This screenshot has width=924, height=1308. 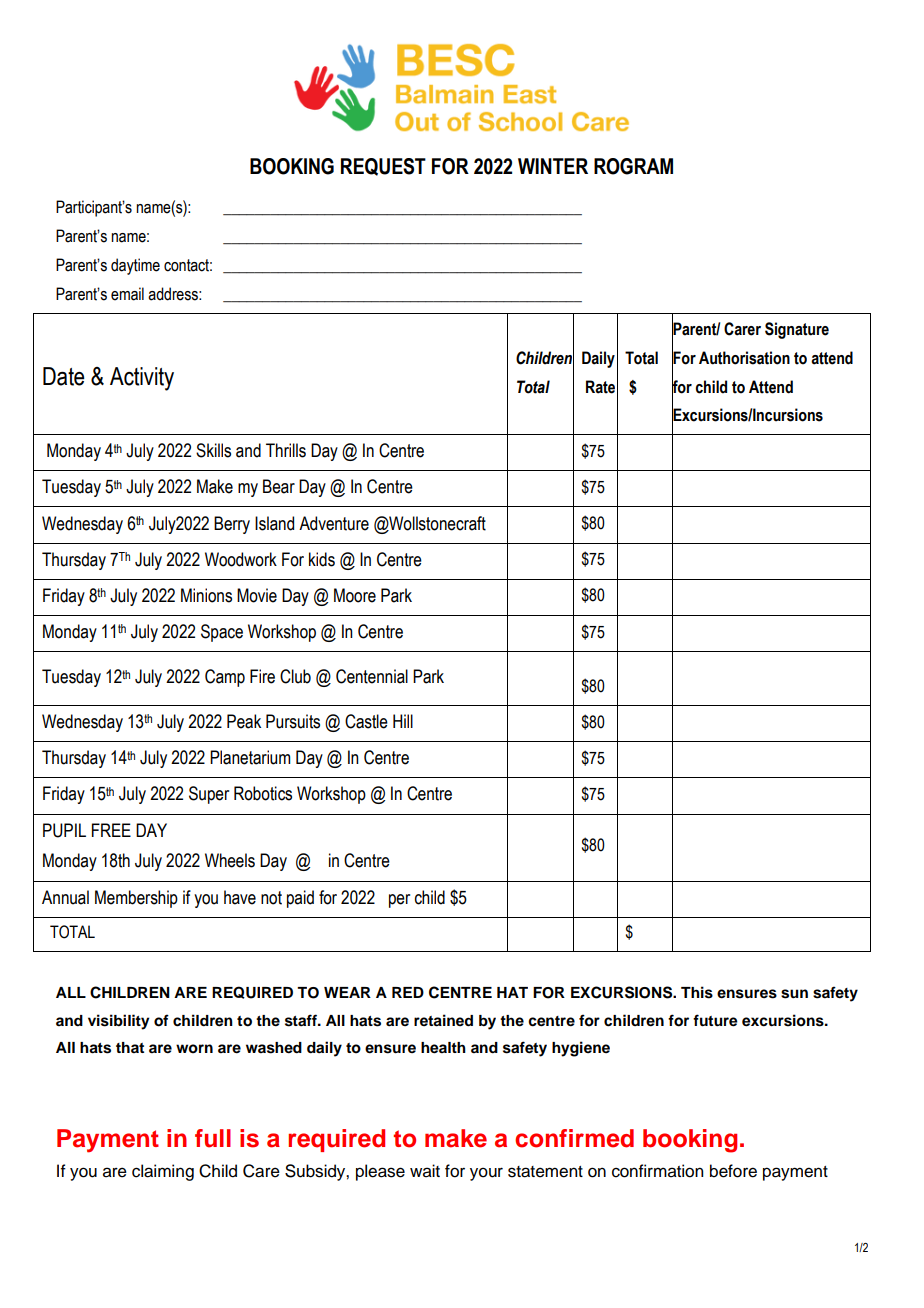 I want to click on REQUEST, so click(x=383, y=167).
